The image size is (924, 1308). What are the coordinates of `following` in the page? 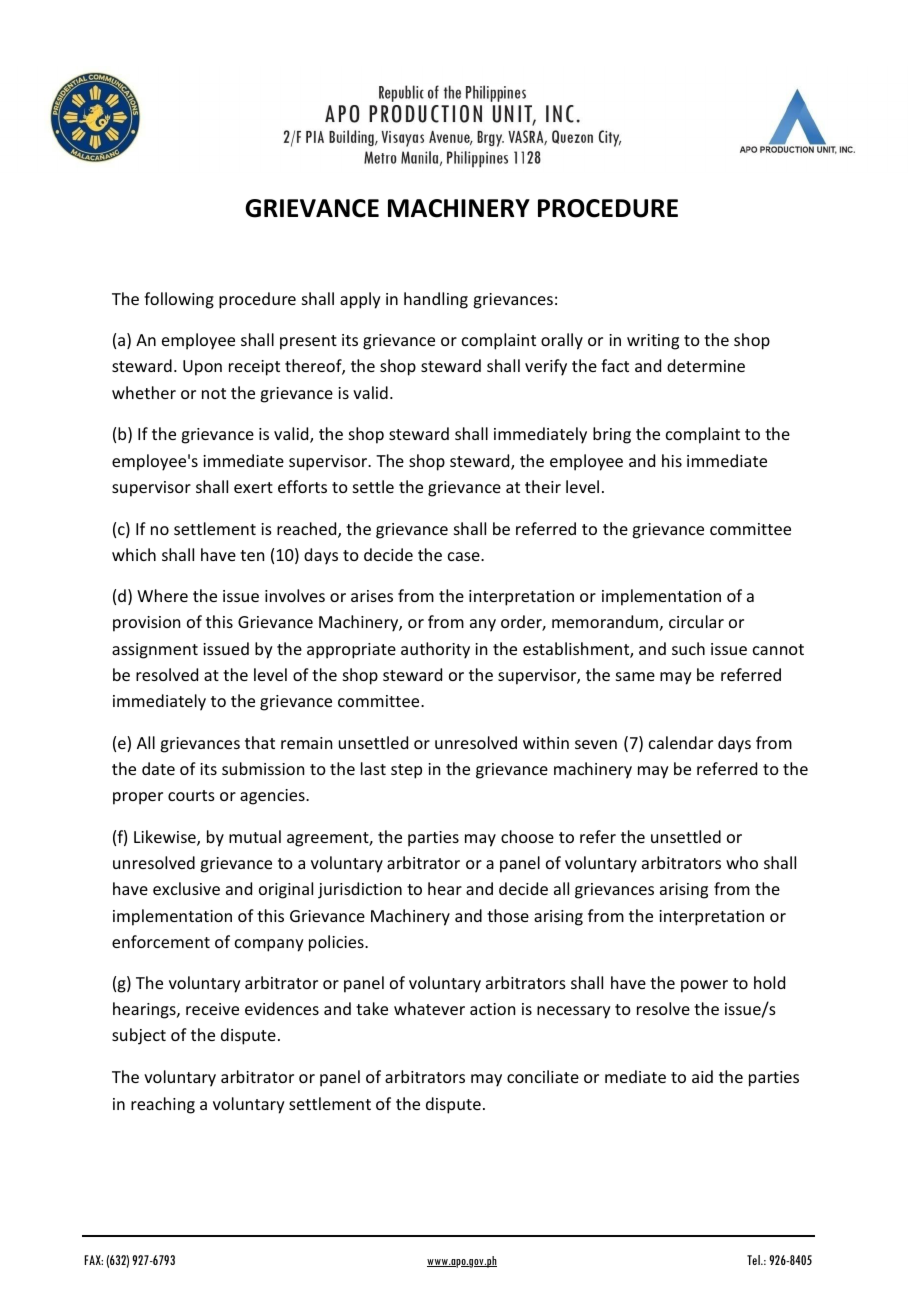 It's located at (179, 300).
